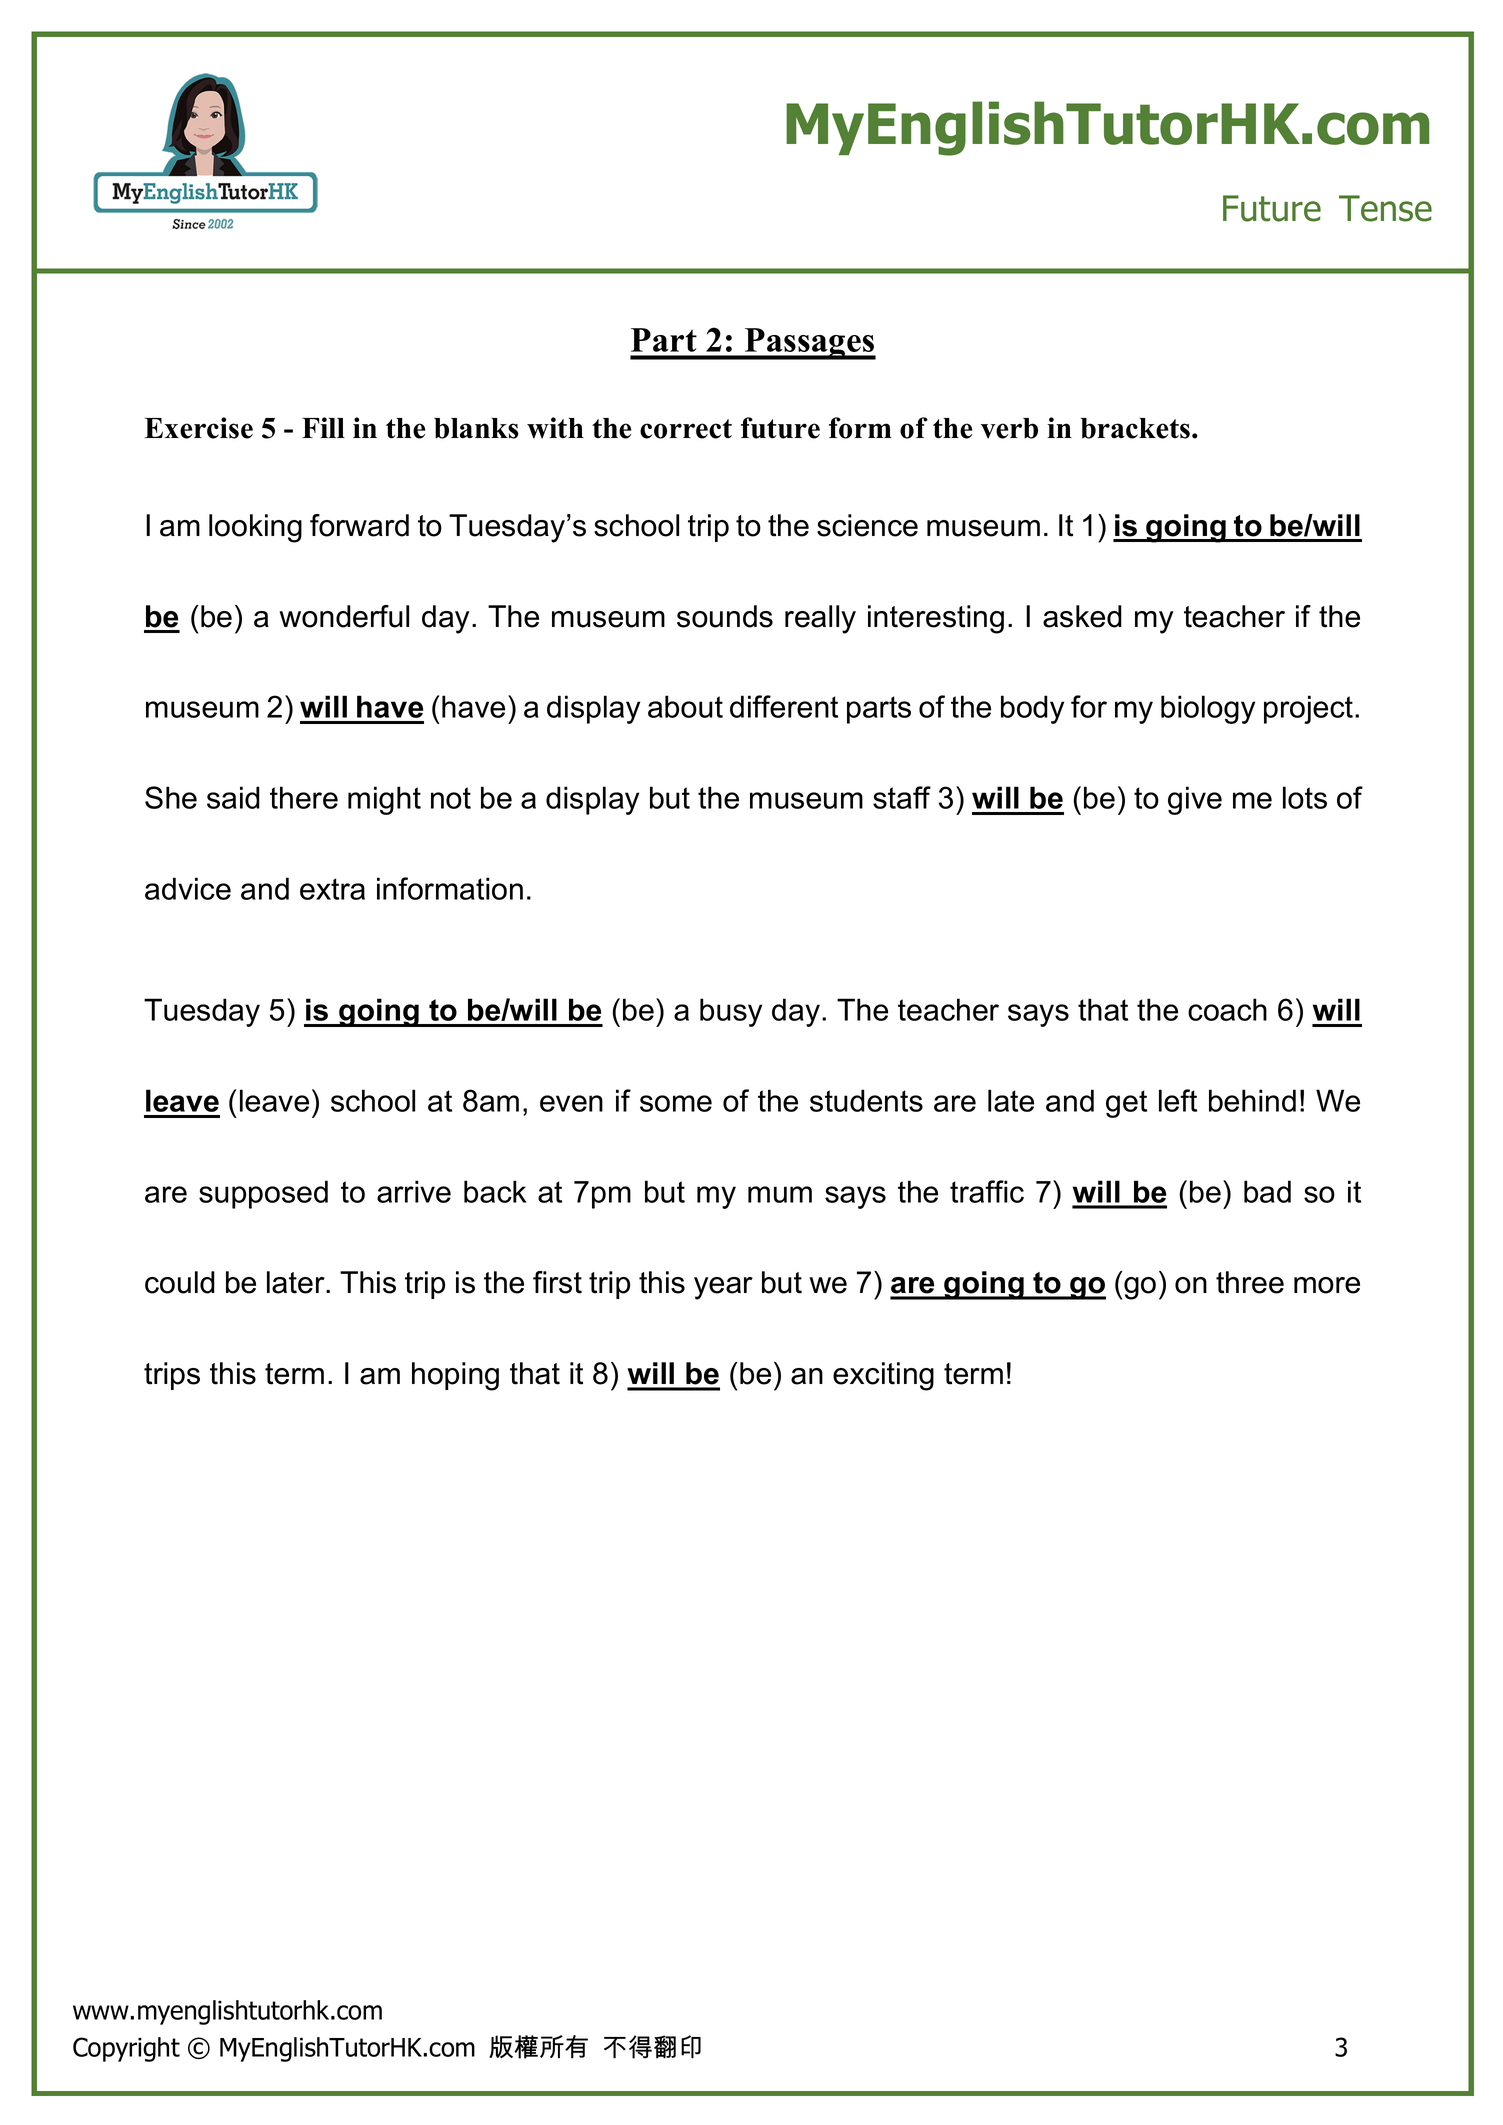 This screenshot has height=2125, width=1503. I want to click on Copyright, so click(126, 2049).
